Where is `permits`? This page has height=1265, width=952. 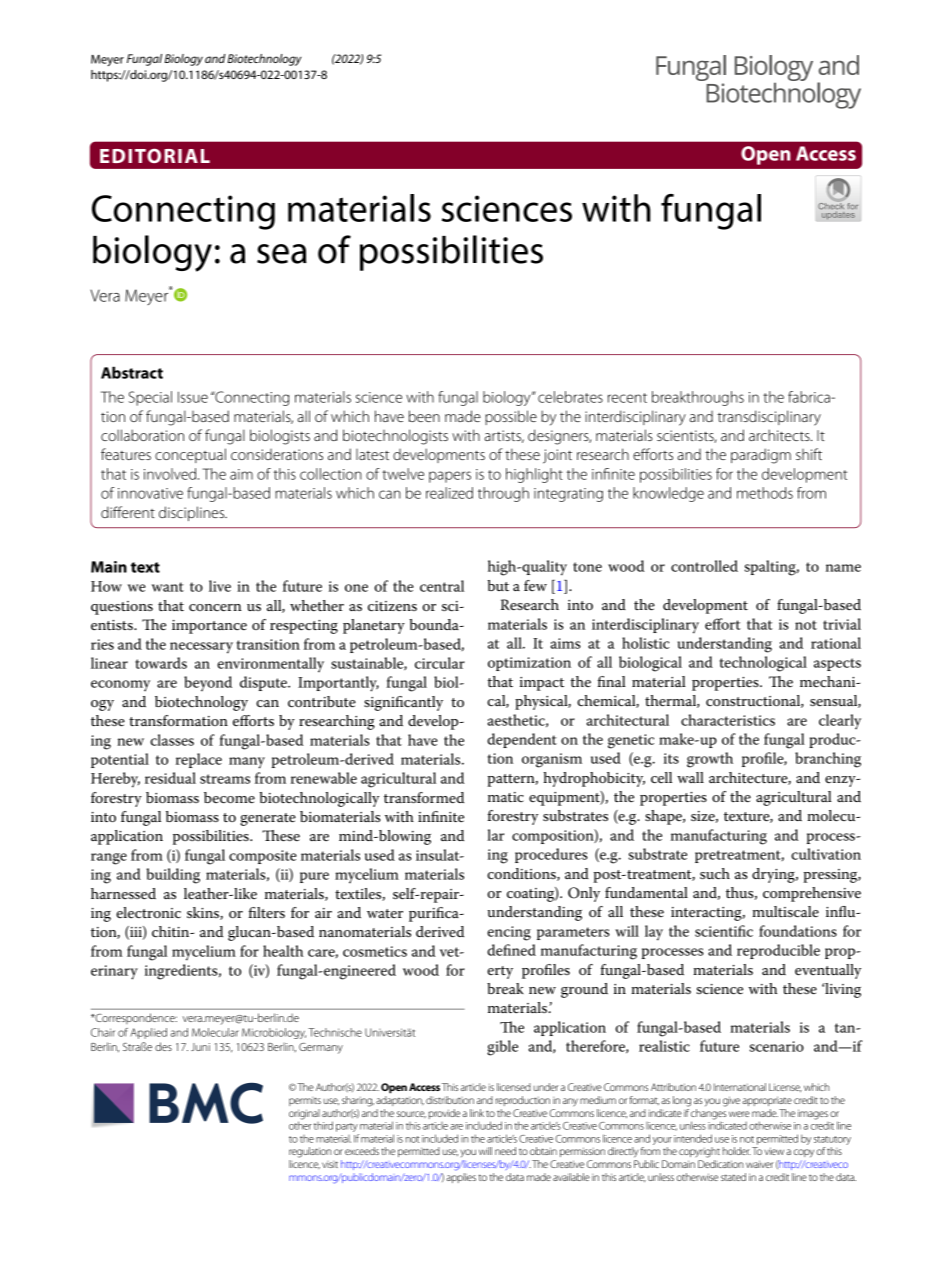
permits is located at coordinates (305, 1101).
